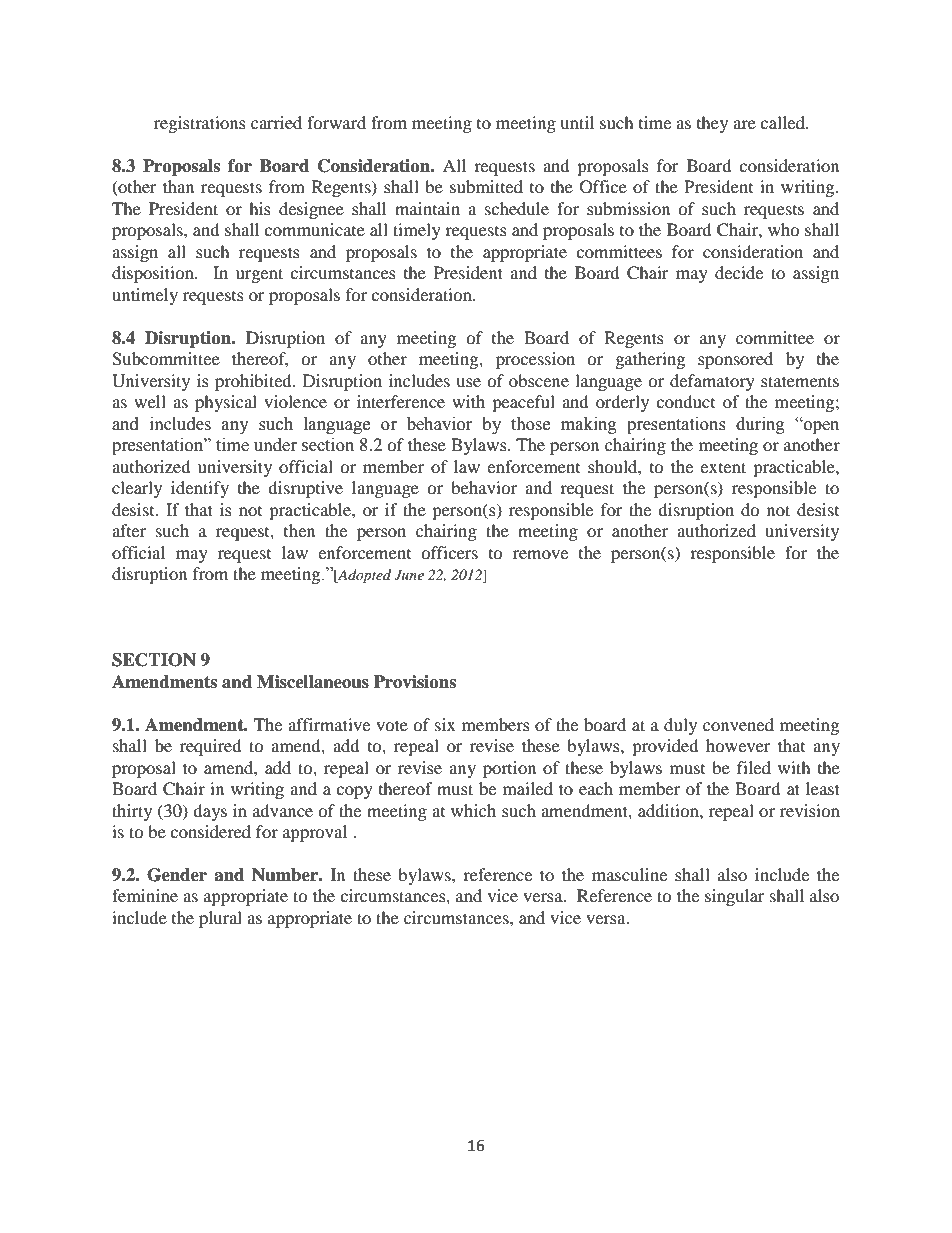 The height and width of the image is (1233, 952). Describe the element at coordinates (723, 467) in the image. I see `extent` at that location.
